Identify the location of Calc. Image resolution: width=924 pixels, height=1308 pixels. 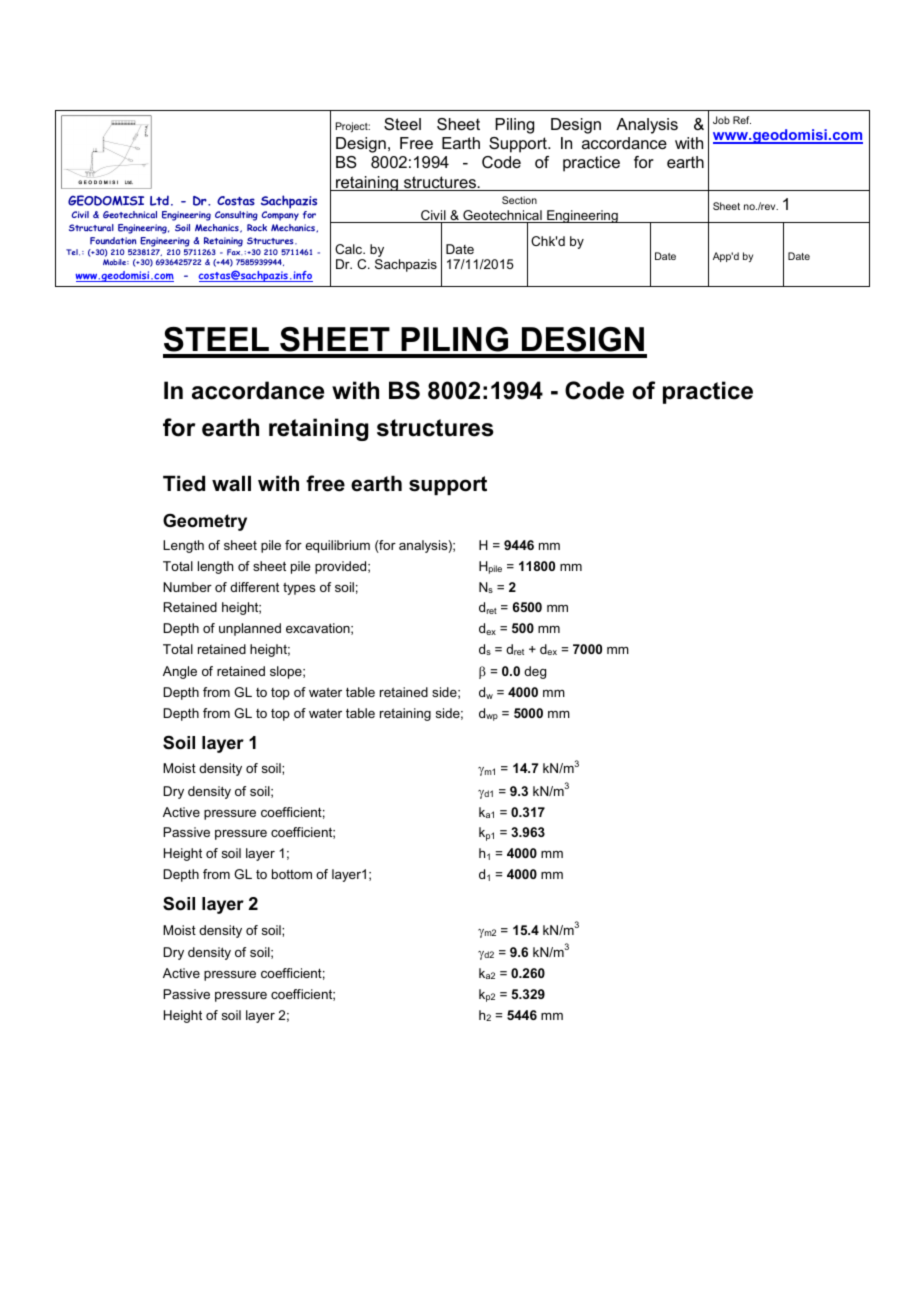
(350, 249).
